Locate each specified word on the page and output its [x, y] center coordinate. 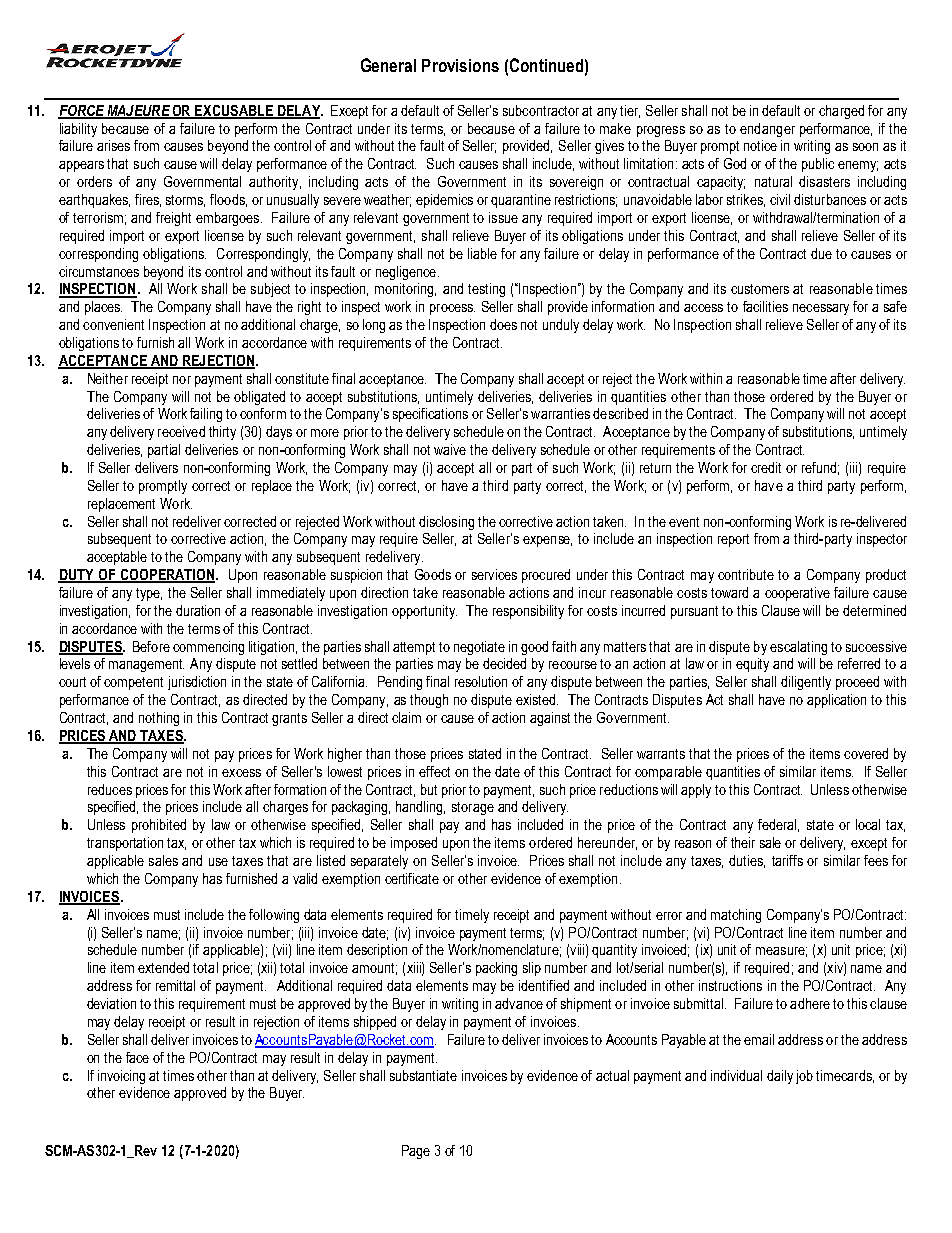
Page [416, 1152]
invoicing [121, 1077]
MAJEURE [138, 111]
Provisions [460, 65]
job [804, 1077]
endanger [767, 130]
